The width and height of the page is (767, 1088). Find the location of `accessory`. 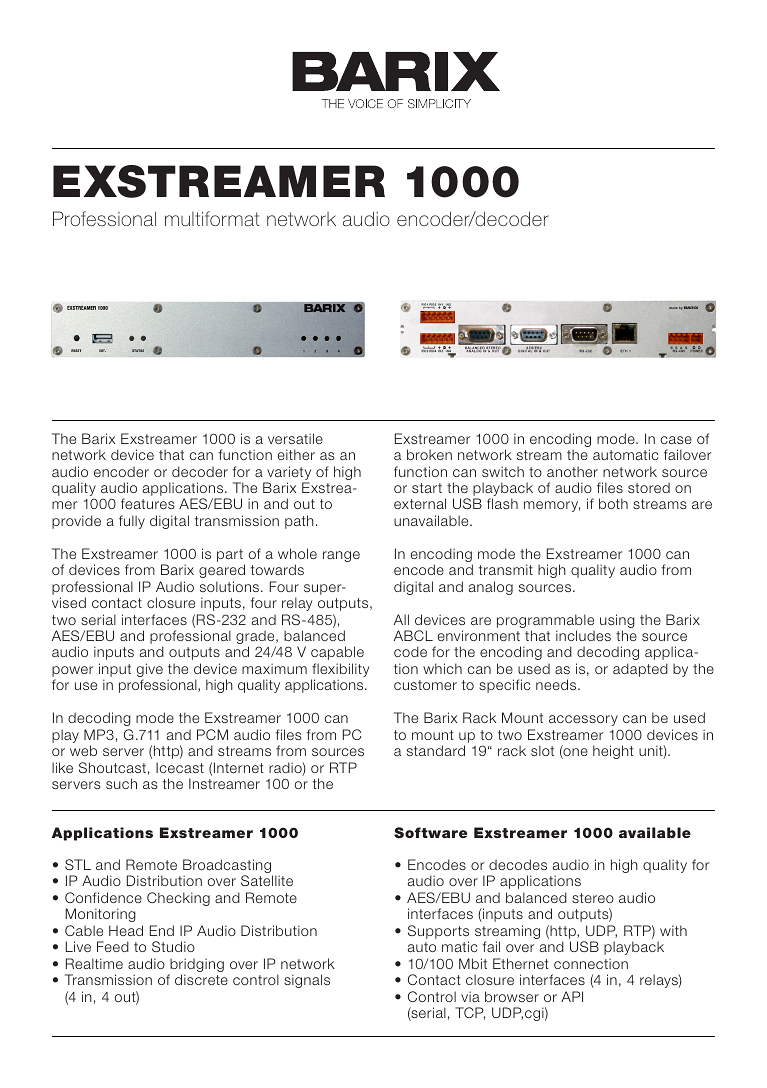

accessory is located at coordinates (583, 720).
